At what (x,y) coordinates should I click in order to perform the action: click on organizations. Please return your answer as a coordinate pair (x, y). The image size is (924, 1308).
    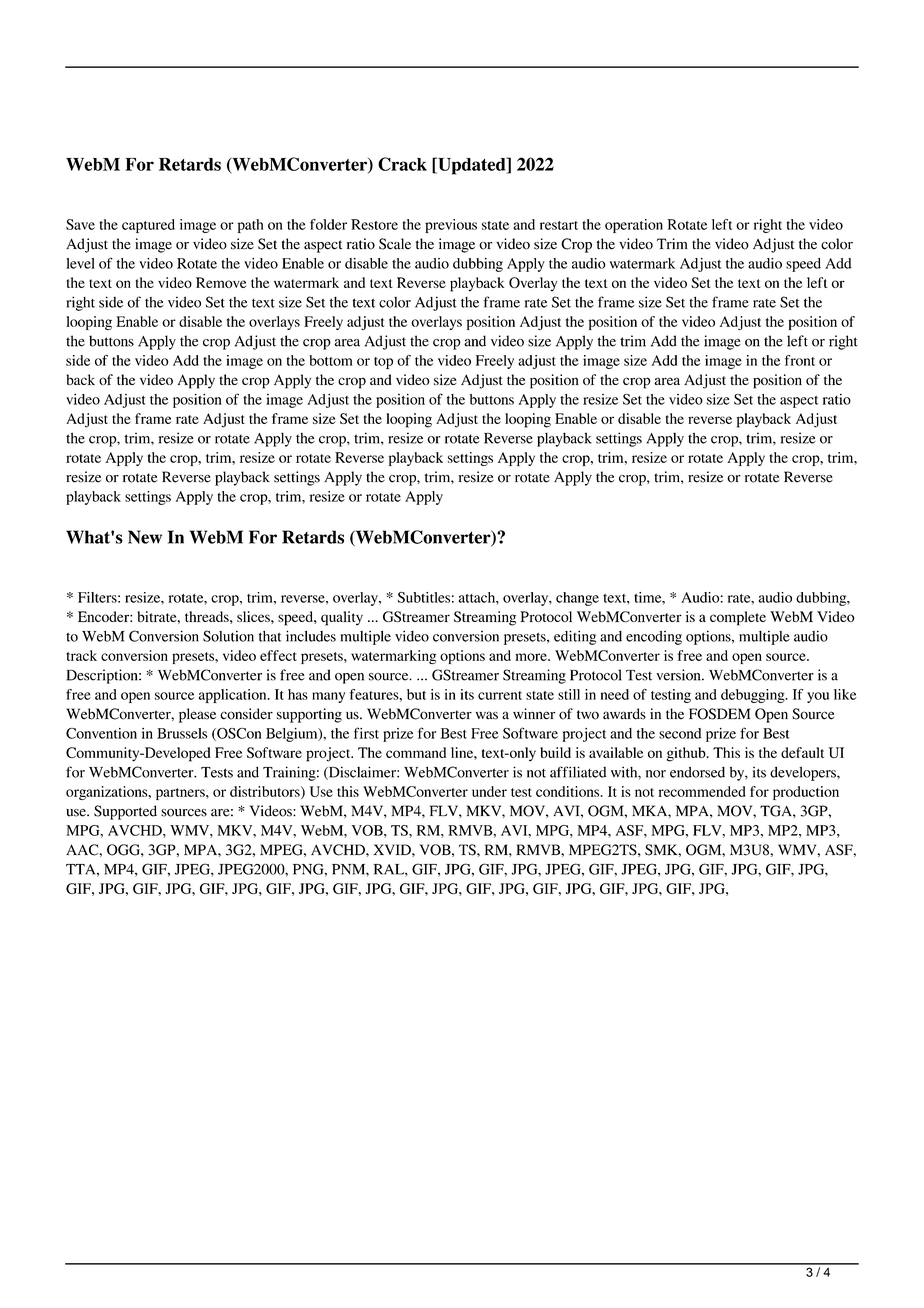
    Looking at the image, I should click on (108, 793).
